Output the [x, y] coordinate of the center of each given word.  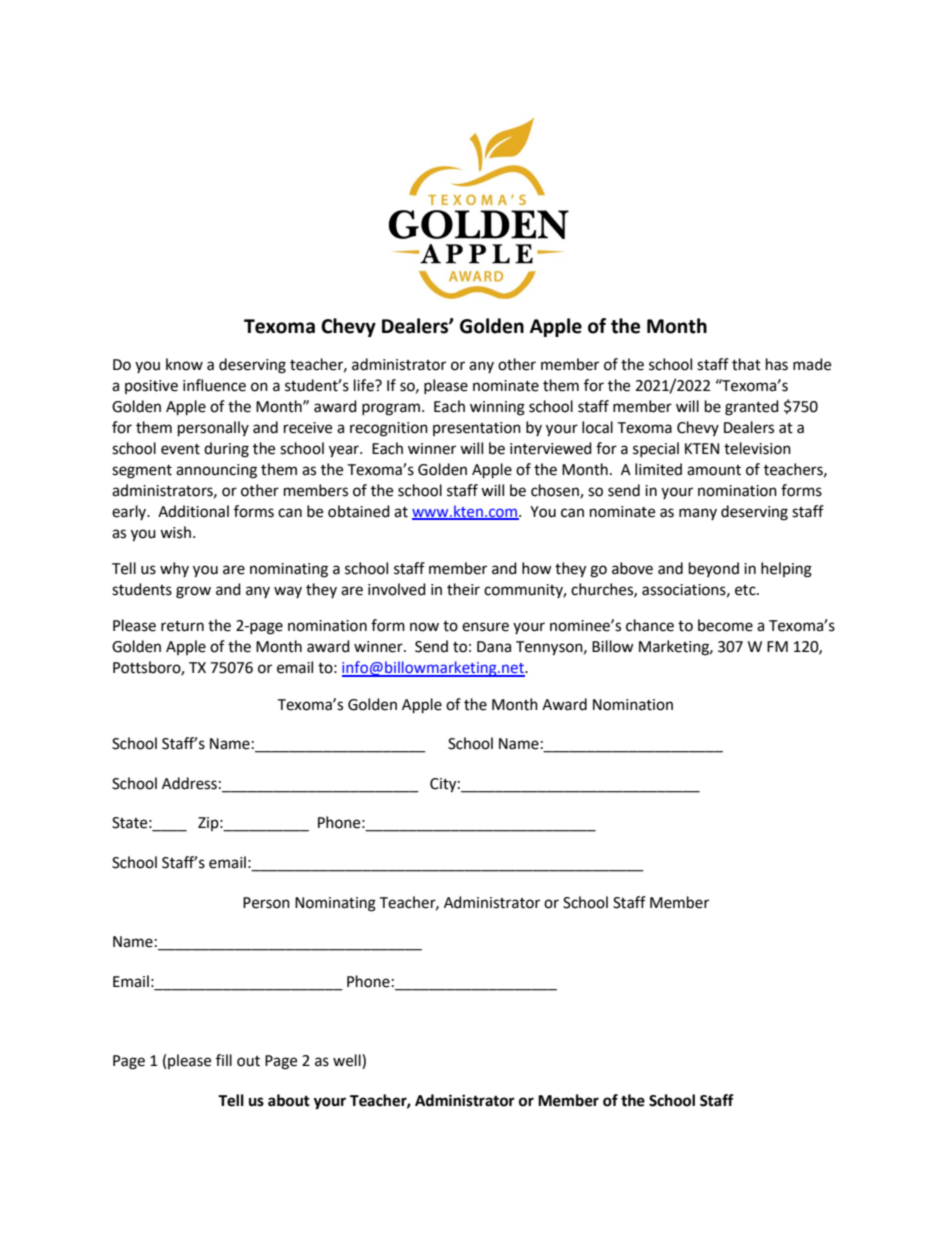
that [746, 364]
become [725, 625]
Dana [494, 647]
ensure [485, 627]
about [289, 1100]
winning [497, 408]
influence [214, 385]
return [182, 626]
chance [650, 625]
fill [224, 1060]
